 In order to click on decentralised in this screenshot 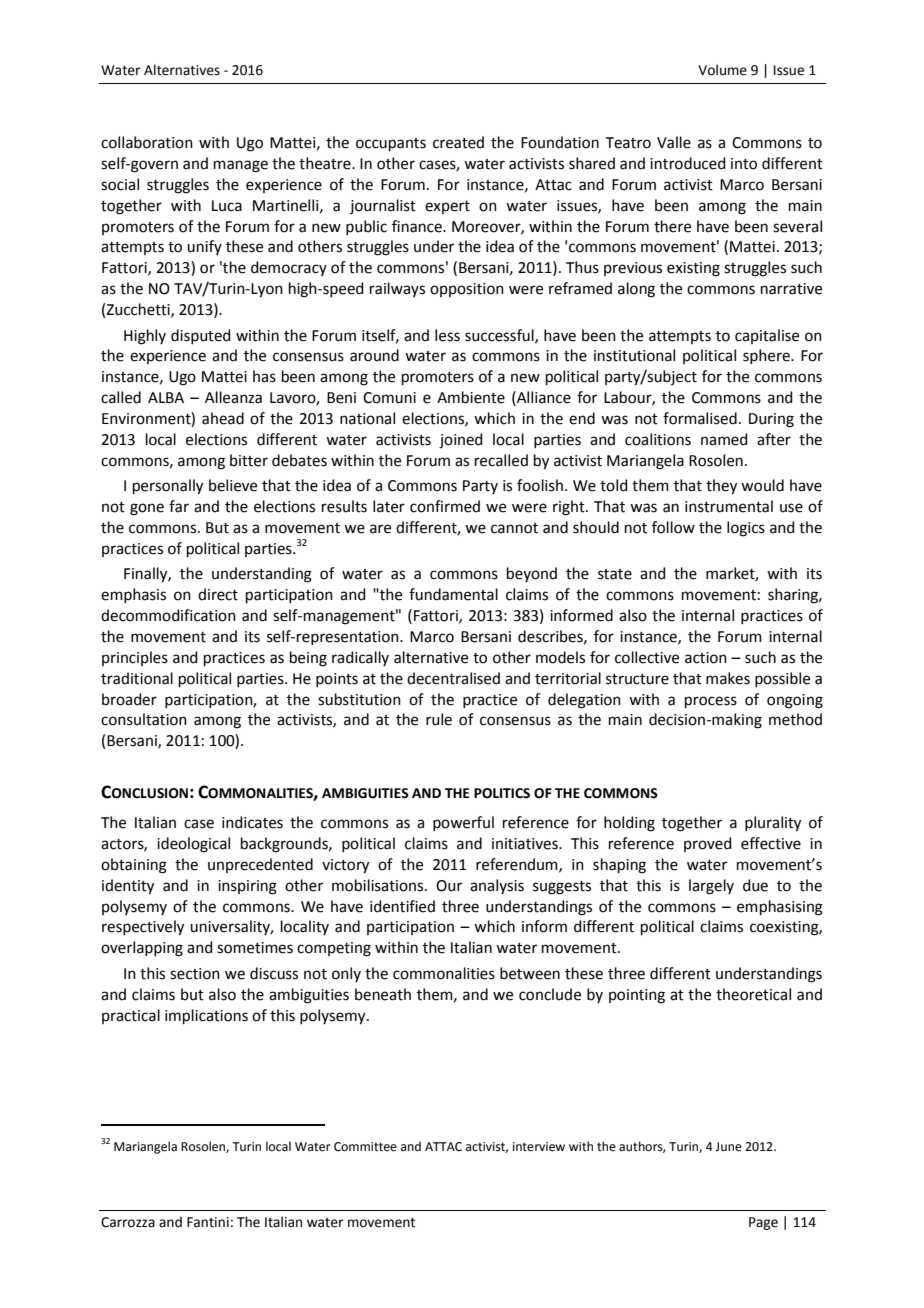, I will do `click(453, 678)`.
